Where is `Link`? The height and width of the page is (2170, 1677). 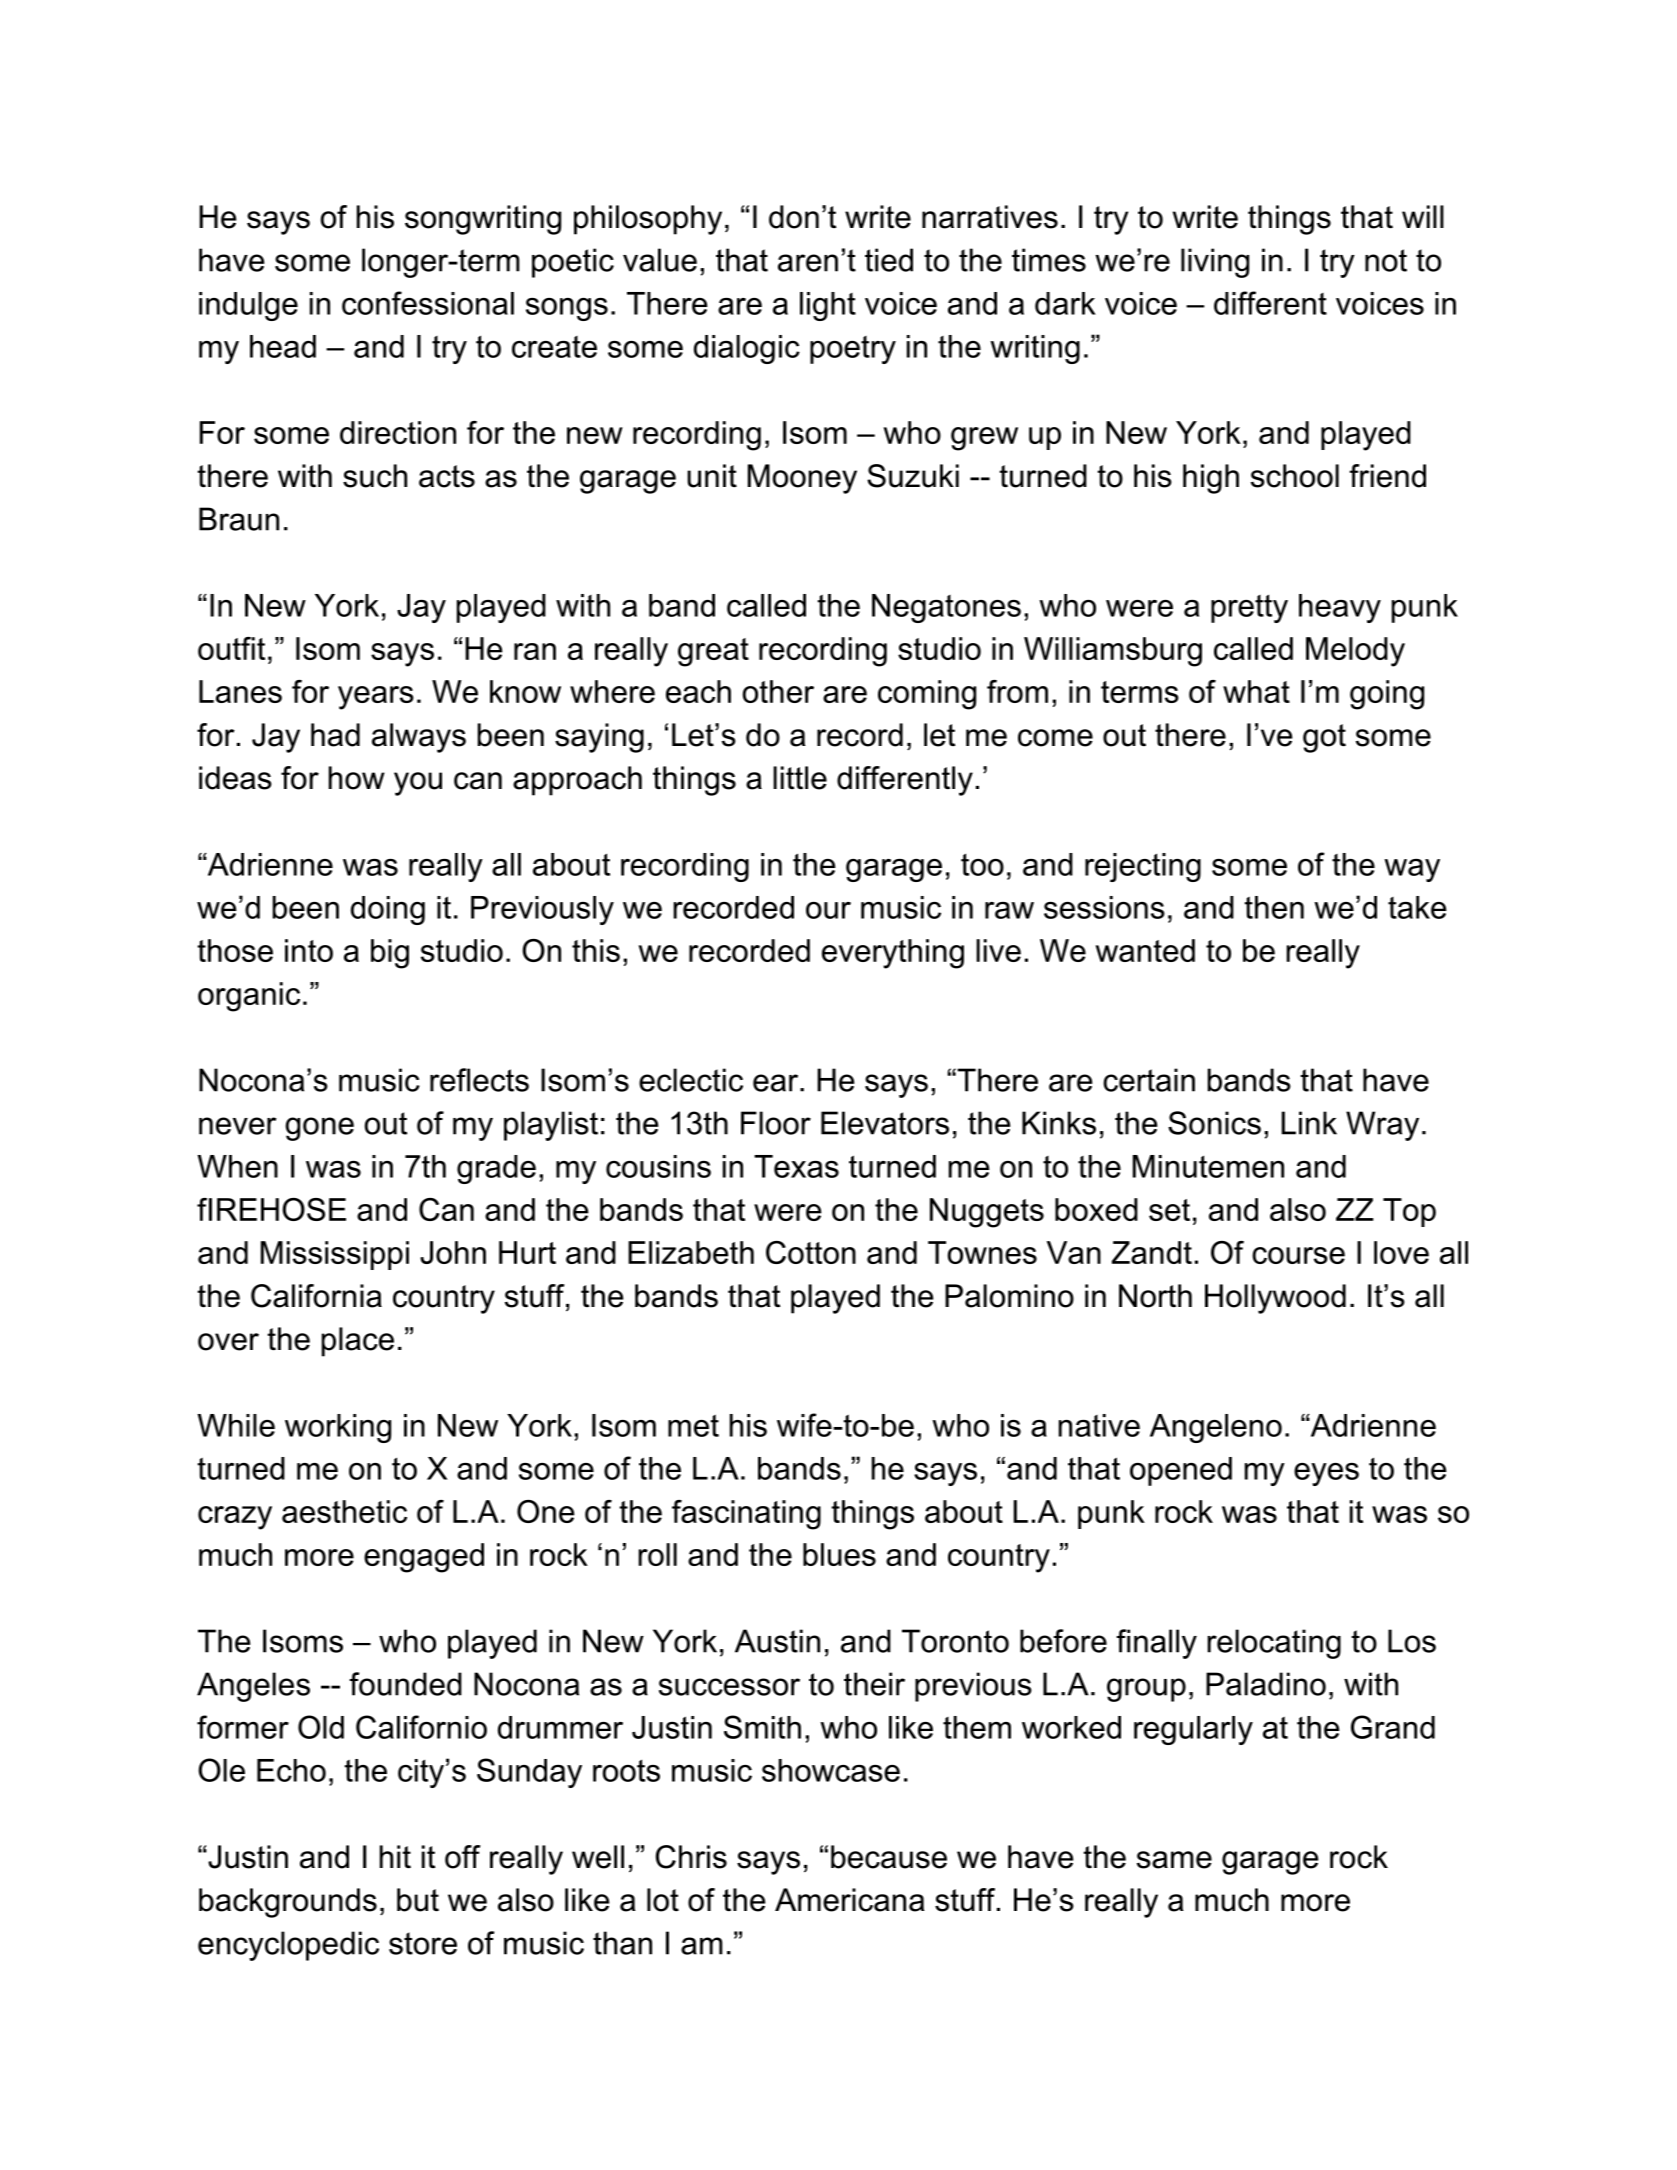 Link is located at coordinates (1309, 1123).
